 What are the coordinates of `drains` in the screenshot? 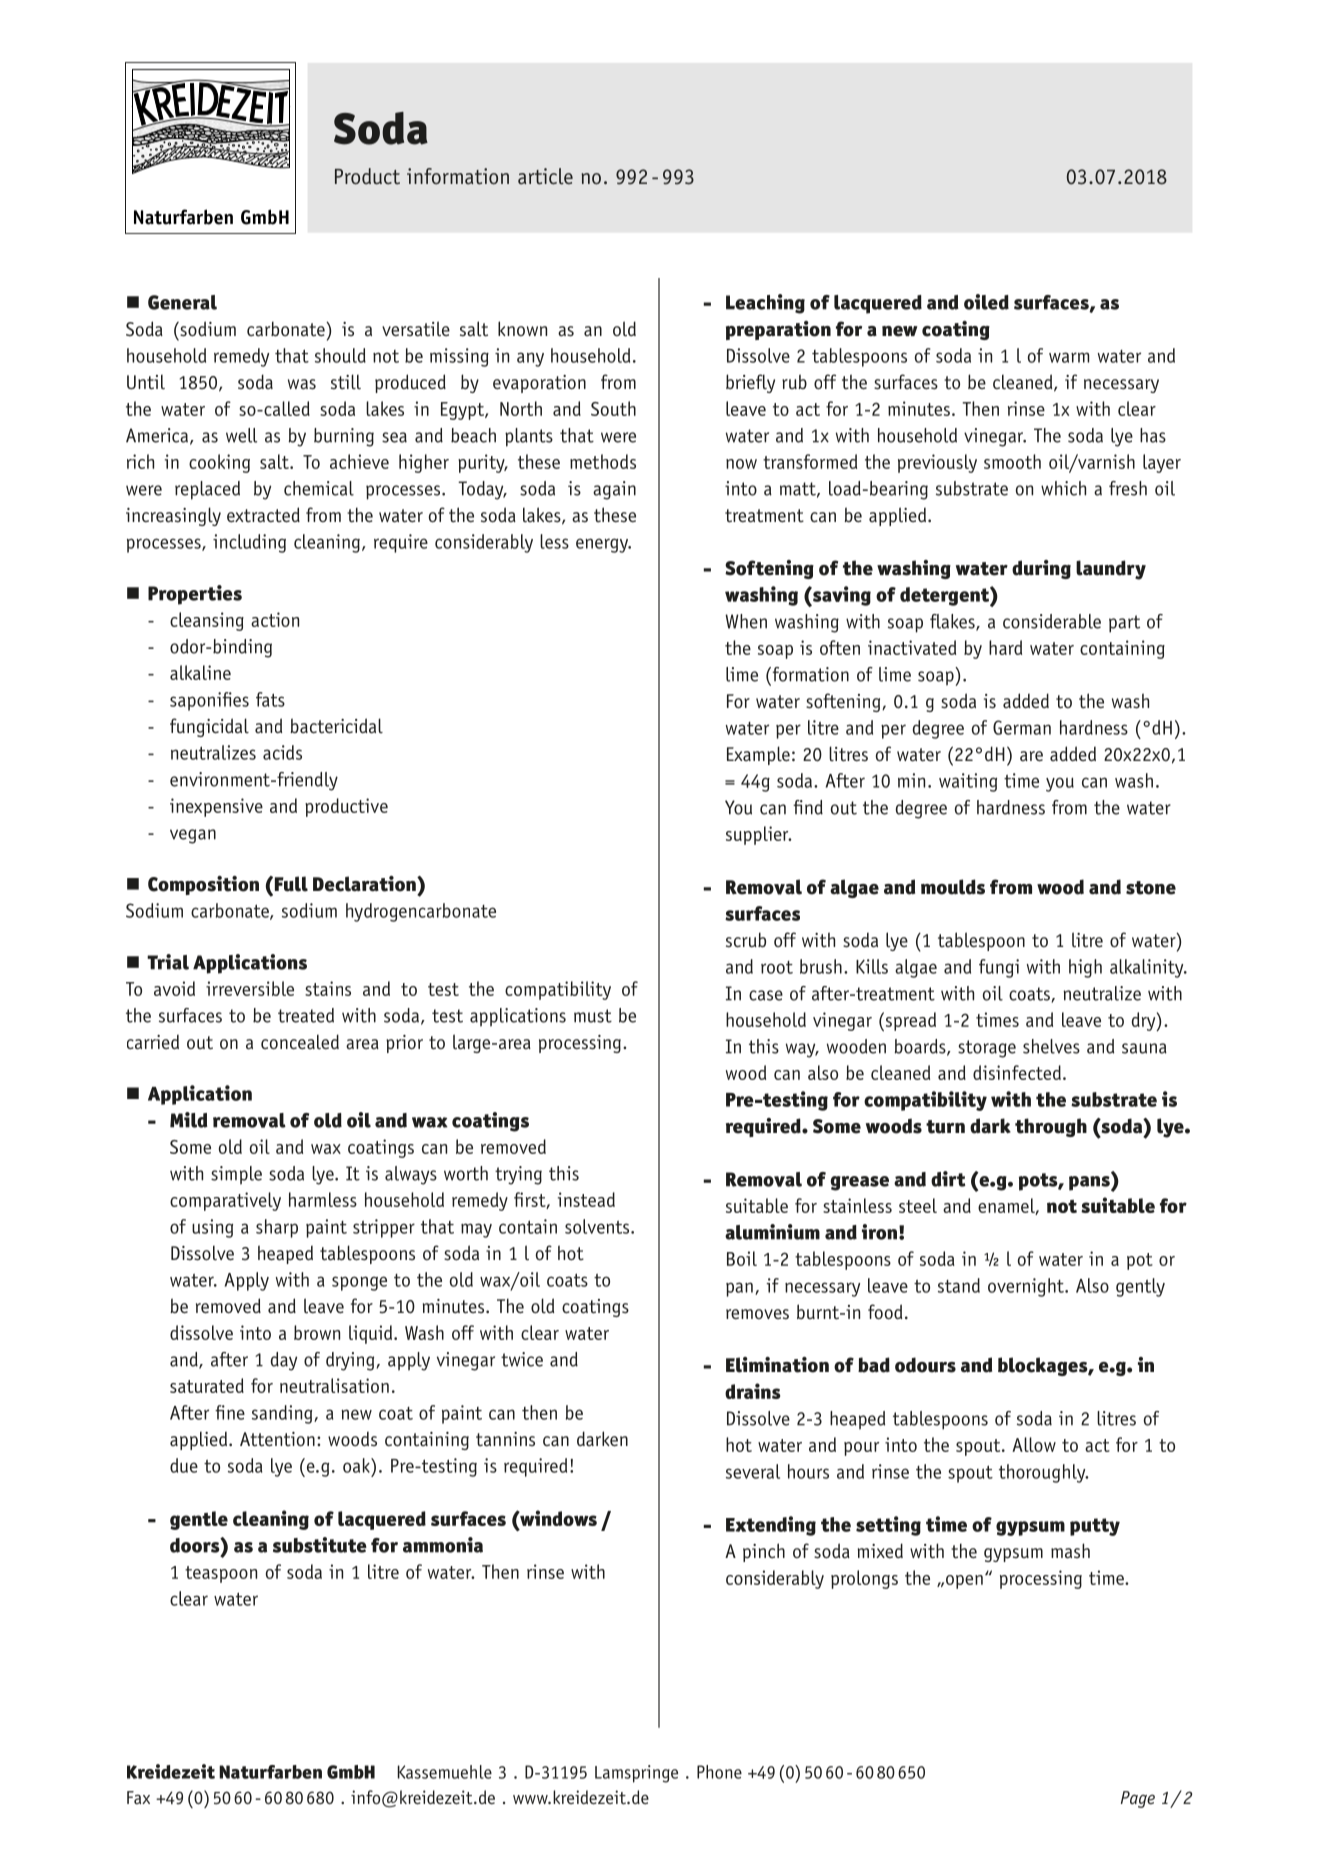 It's located at (752, 1391).
